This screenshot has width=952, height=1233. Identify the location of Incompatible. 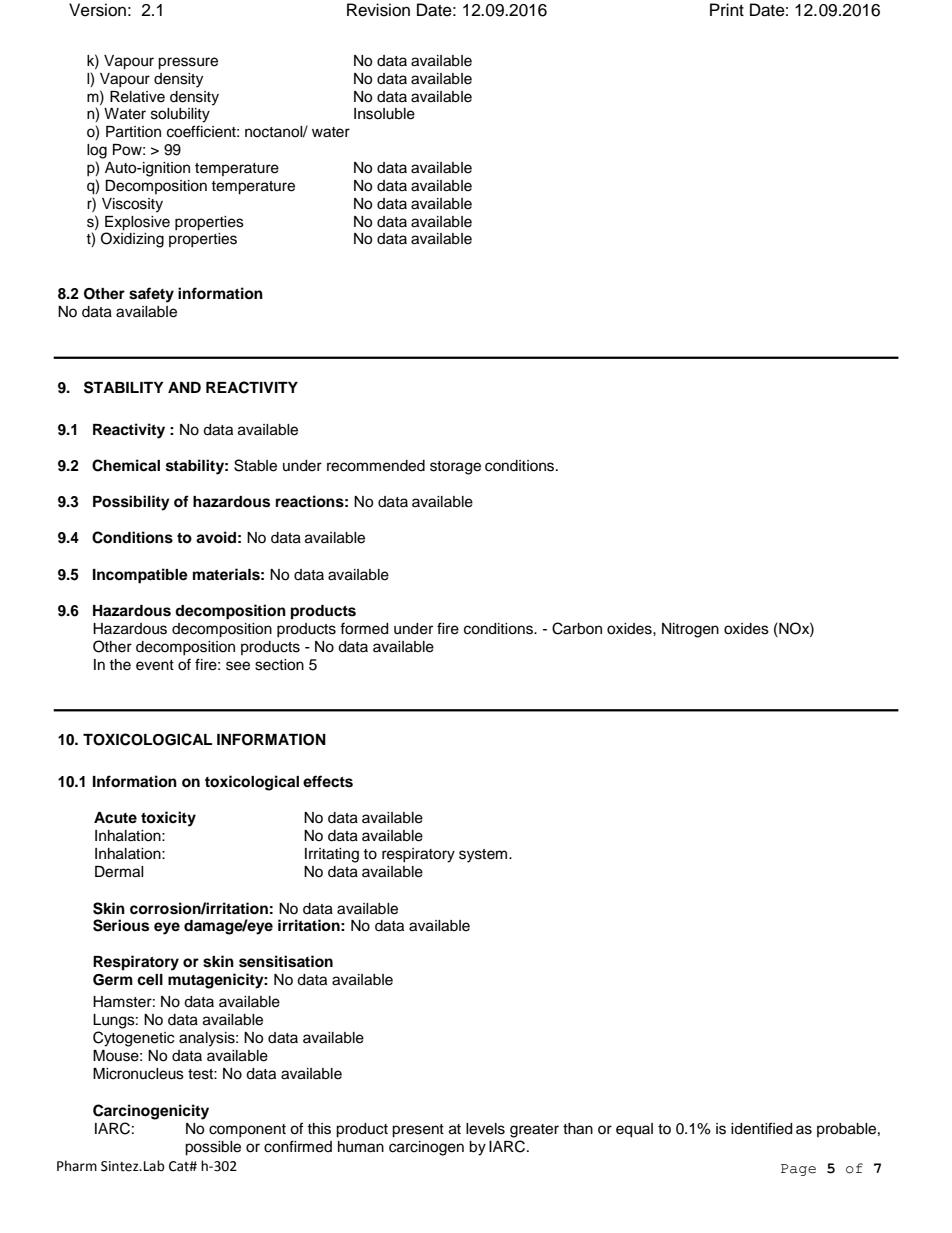
(140, 576).
